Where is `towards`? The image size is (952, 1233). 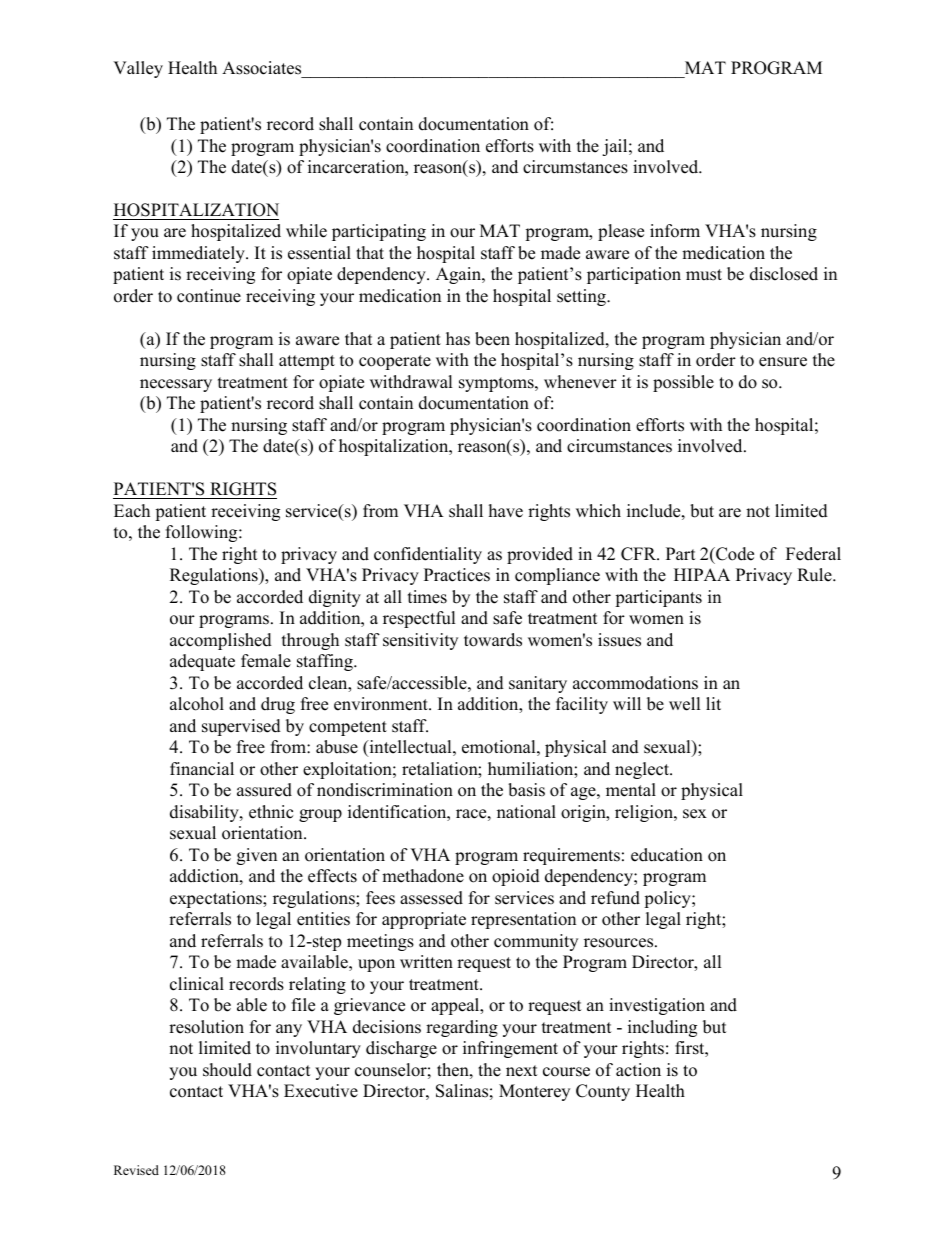 towards is located at coordinates (493, 640).
